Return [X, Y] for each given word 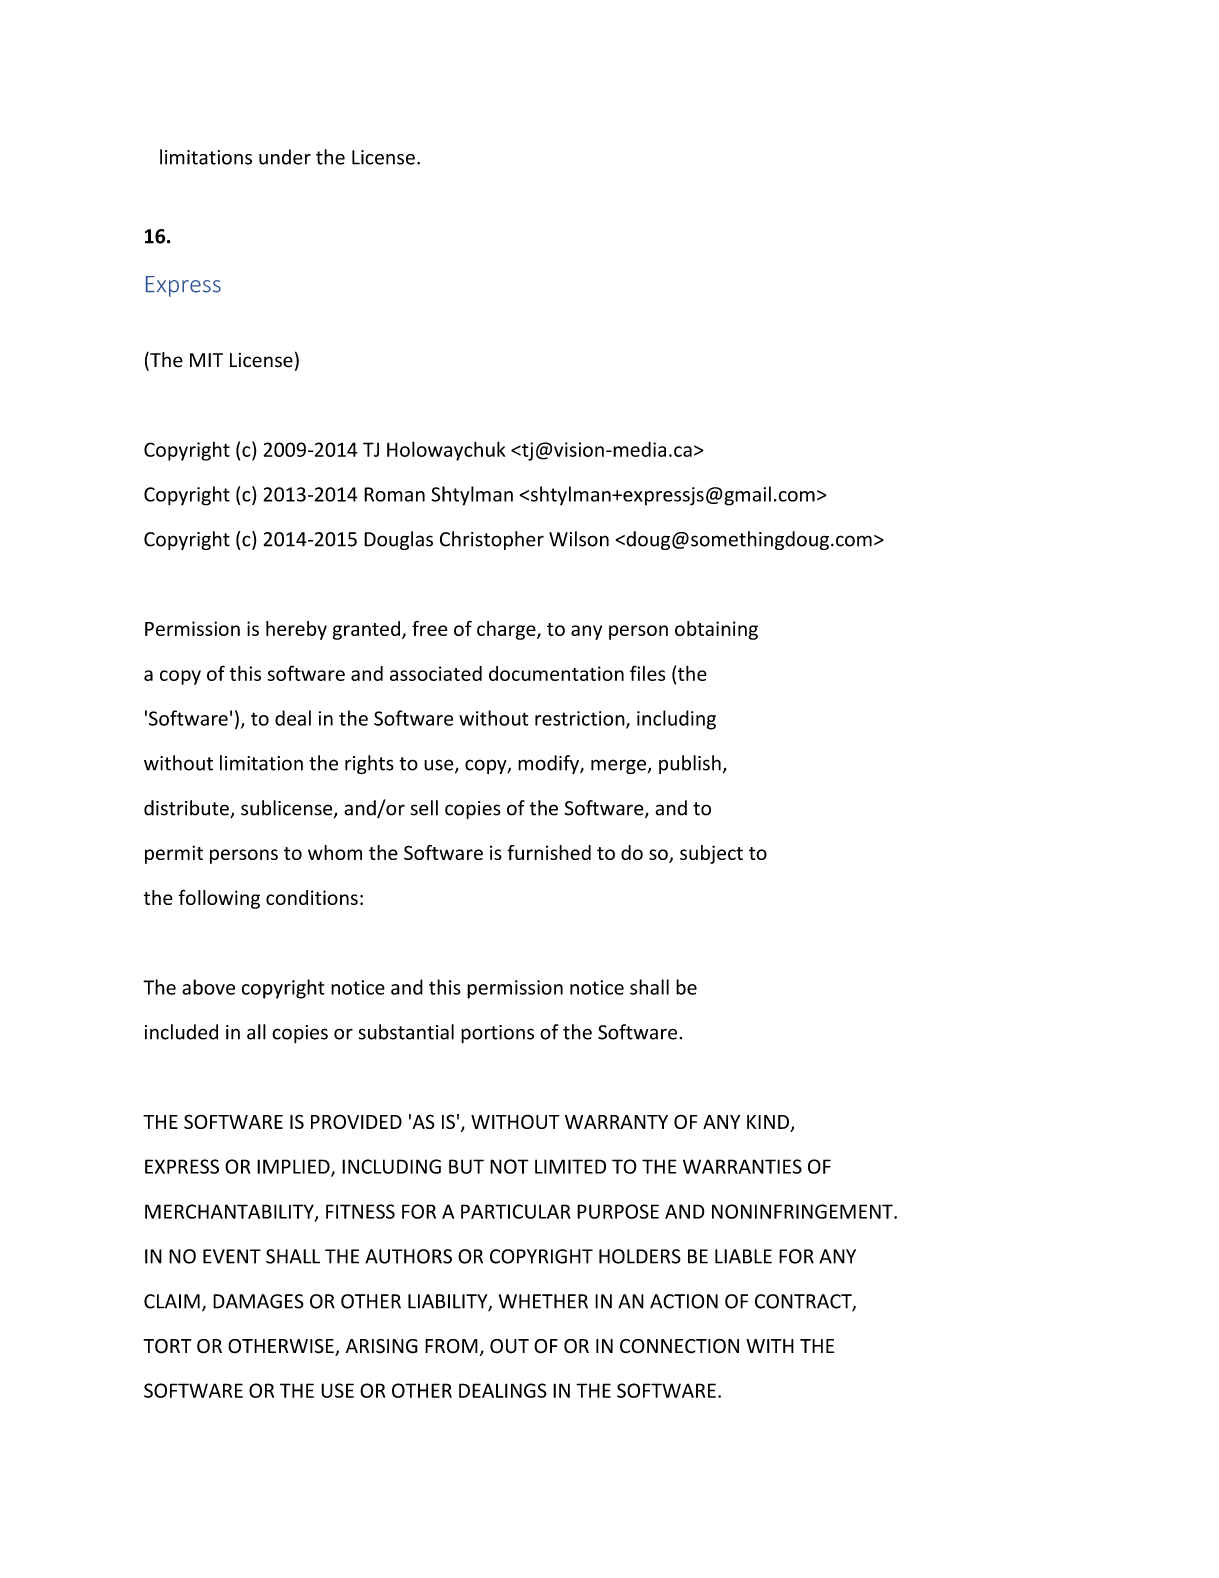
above [208, 987]
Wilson [579, 539]
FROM [451, 1346]
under [285, 157]
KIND [768, 1122]
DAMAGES [258, 1301]
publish [690, 764]
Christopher [492, 540]
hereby [296, 630]
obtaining [716, 630]
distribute [187, 809]
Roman [394, 494]
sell [424, 808]
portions [497, 1034]
